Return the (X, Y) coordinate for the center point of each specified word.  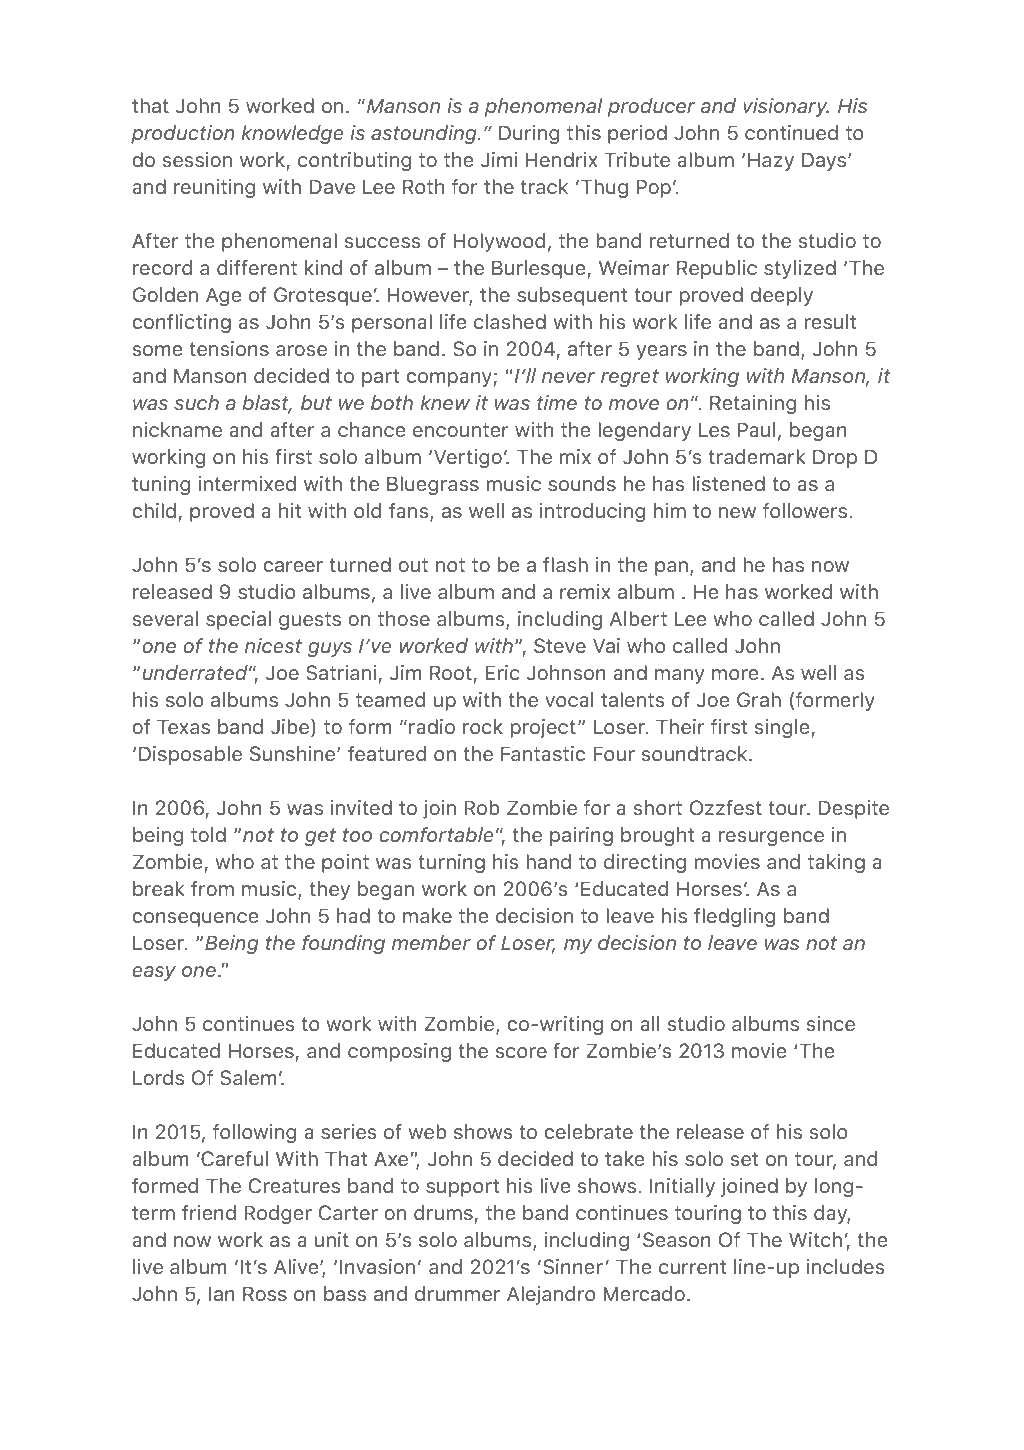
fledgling (734, 917)
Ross (265, 1293)
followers (806, 510)
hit (290, 510)
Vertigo (468, 458)
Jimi (499, 160)
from (212, 888)
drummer (457, 1293)
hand (548, 861)
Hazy (771, 161)
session (197, 159)
